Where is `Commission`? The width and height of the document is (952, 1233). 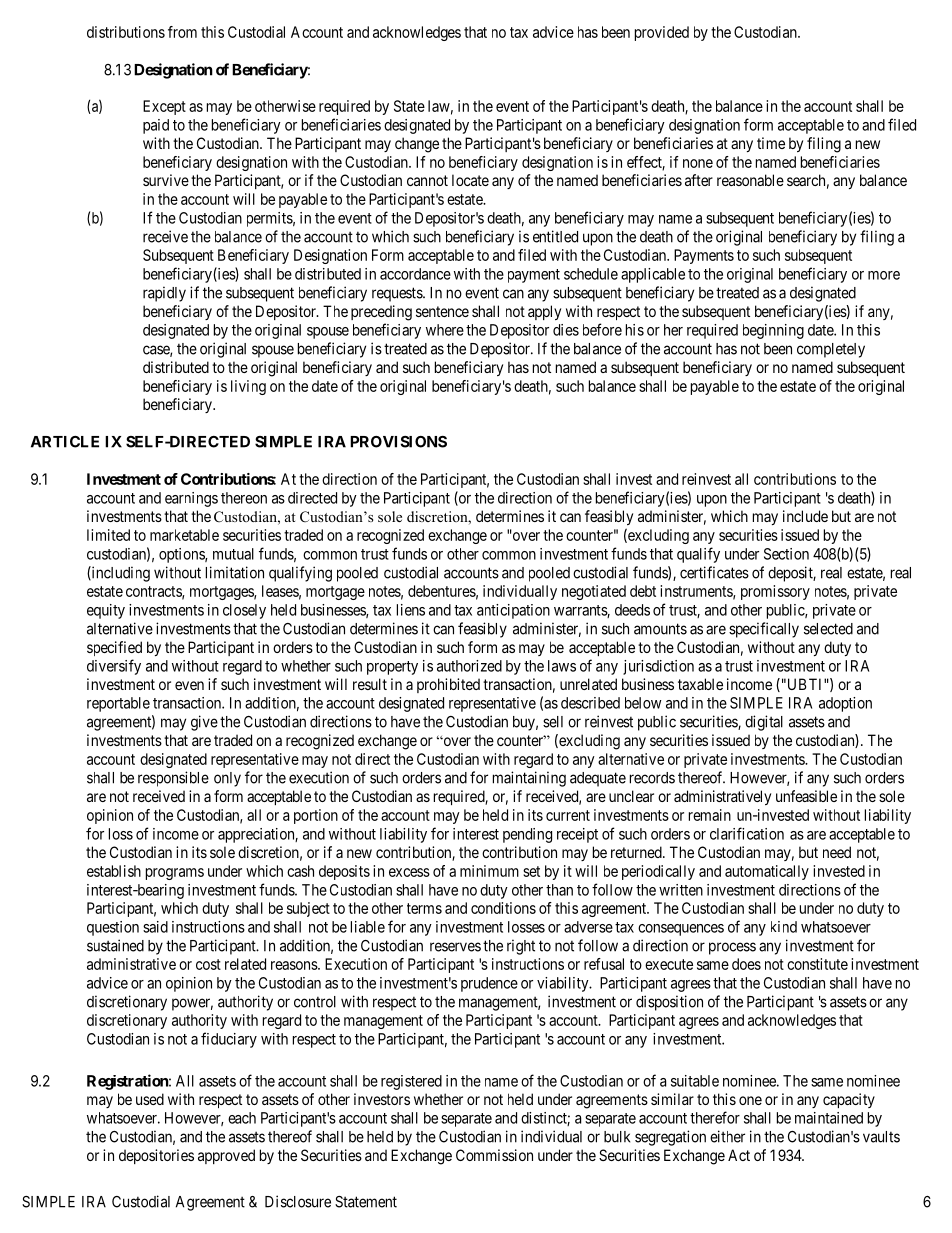
Commission is located at coordinates (494, 1155).
